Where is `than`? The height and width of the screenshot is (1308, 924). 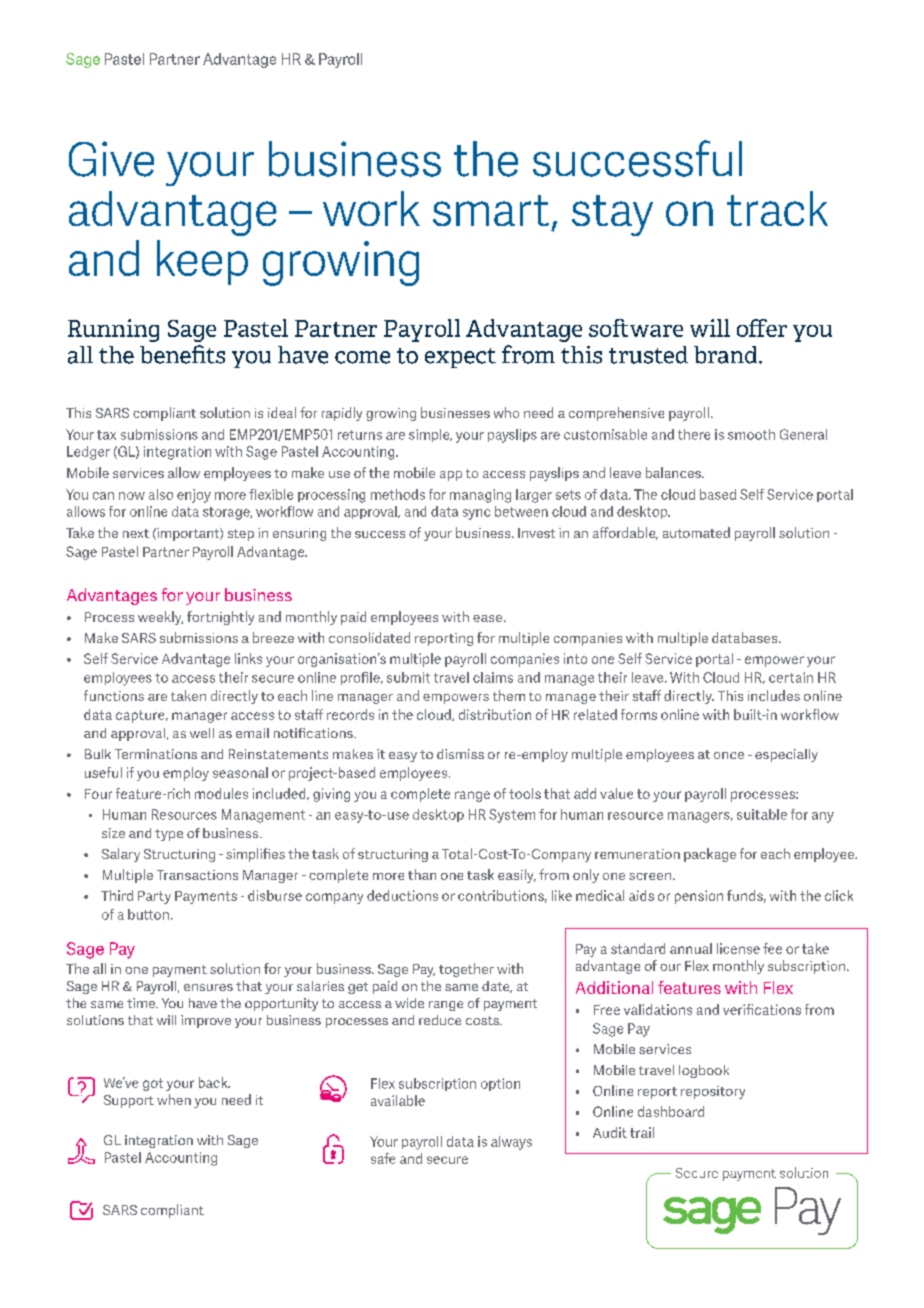 than is located at coordinates (422, 874).
